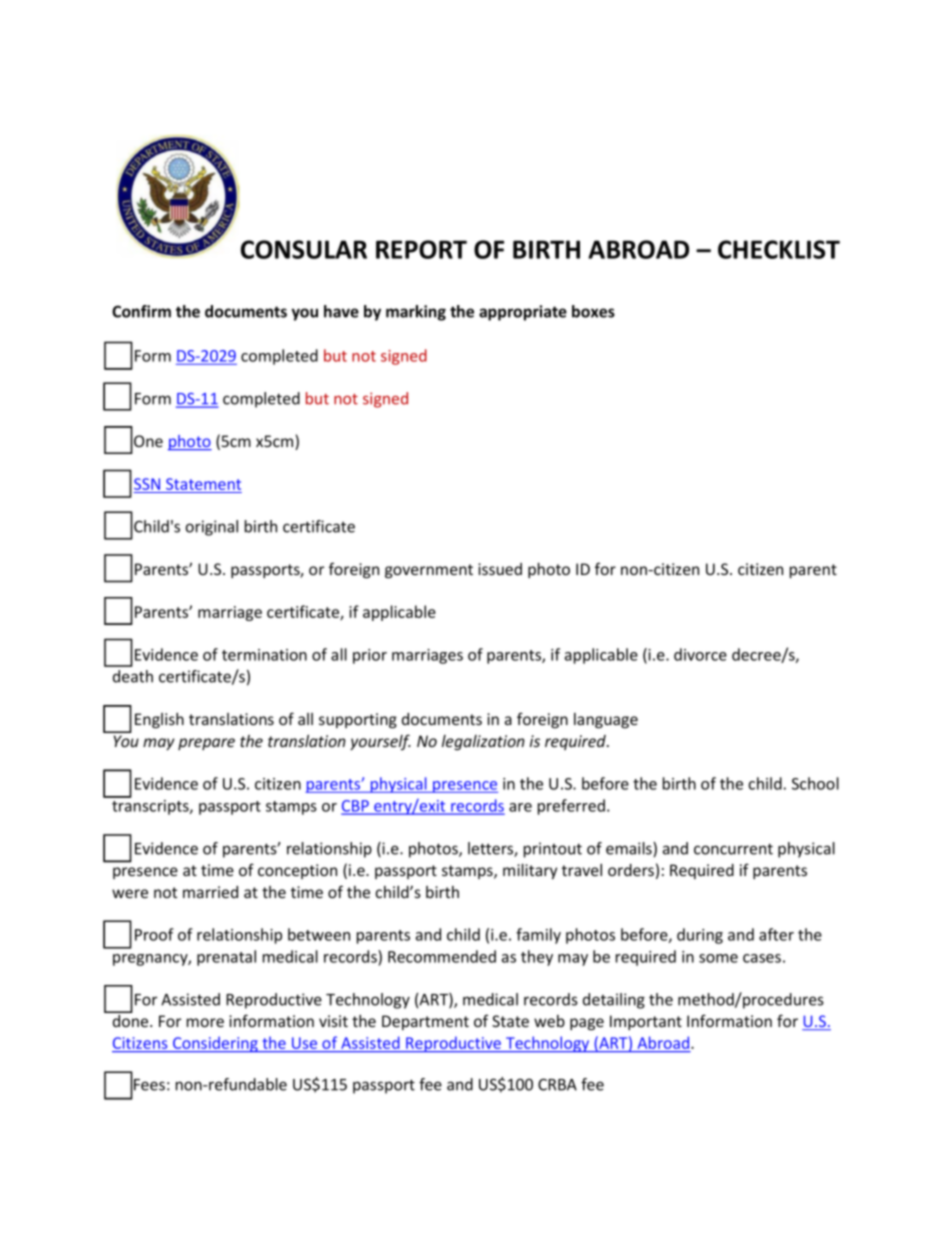 The height and width of the document is (1233, 952). I want to click on more, so click(205, 1022).
